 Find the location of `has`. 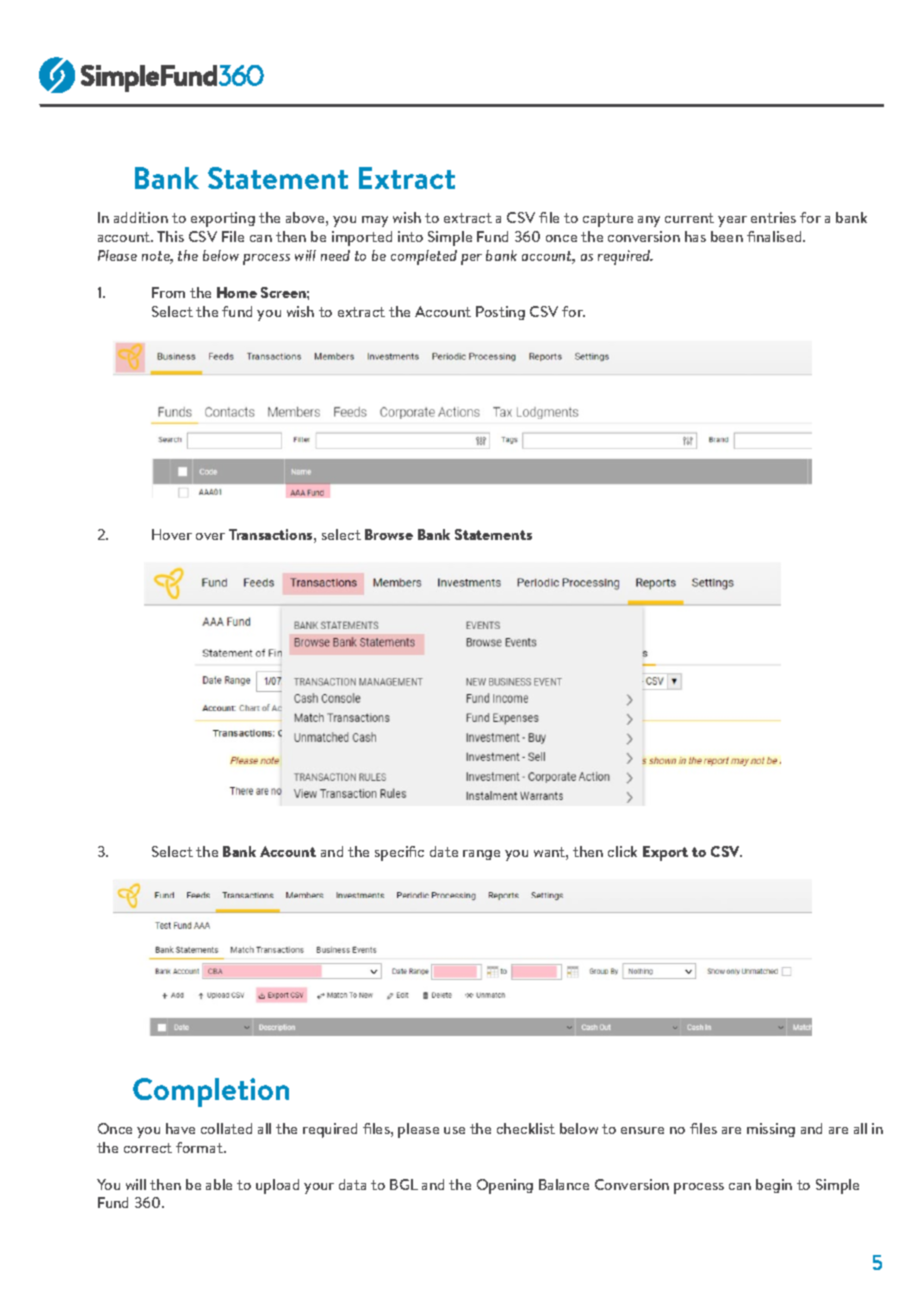

has is located at coordinates (695, 236).
